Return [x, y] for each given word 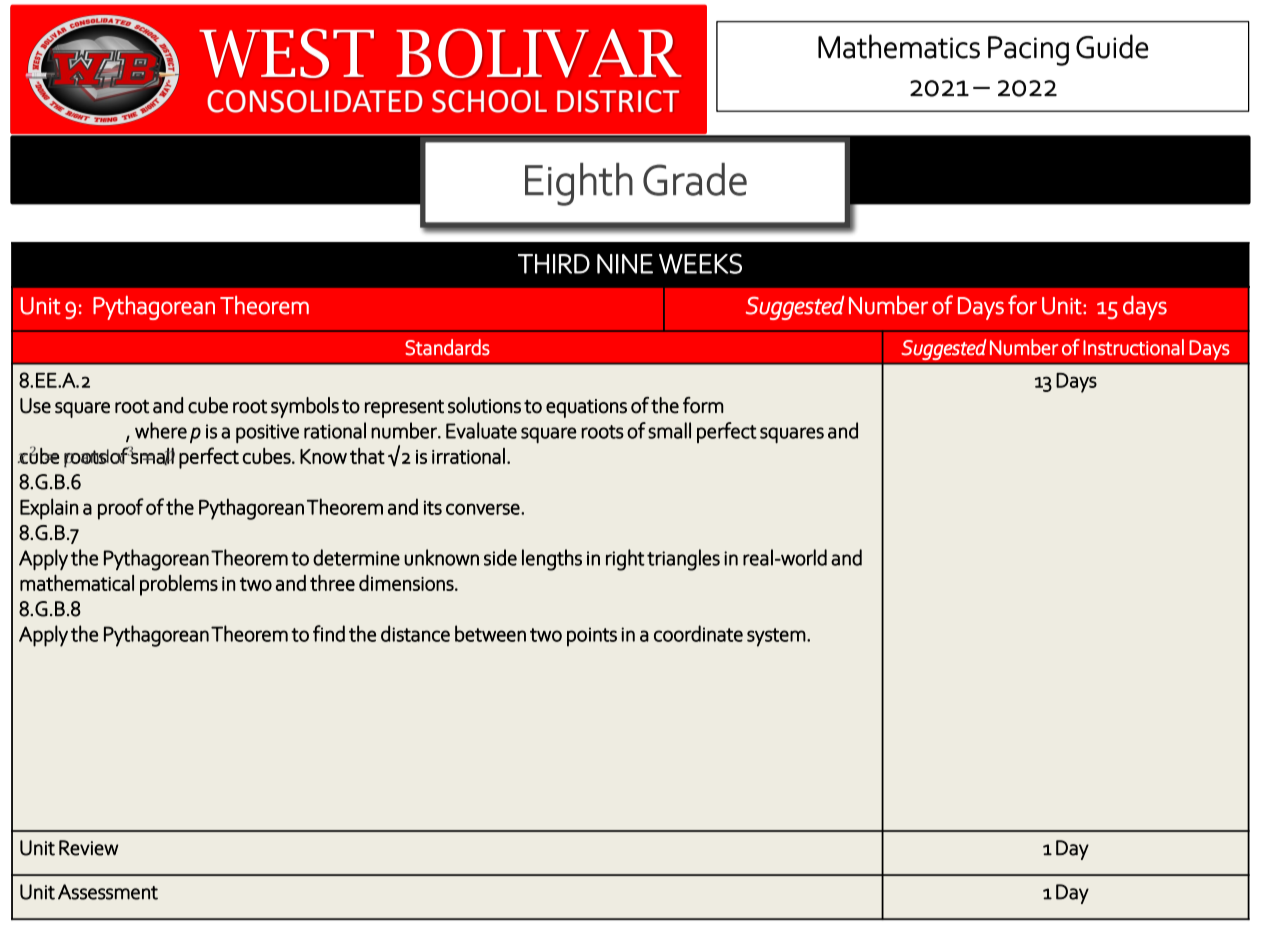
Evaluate [481, 430]
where [161, 430]
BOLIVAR [539, 53]
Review [89, 848]
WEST [286, 53]
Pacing [1028, 51]
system [776, 637]
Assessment [108, 892]
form [703, 405]
